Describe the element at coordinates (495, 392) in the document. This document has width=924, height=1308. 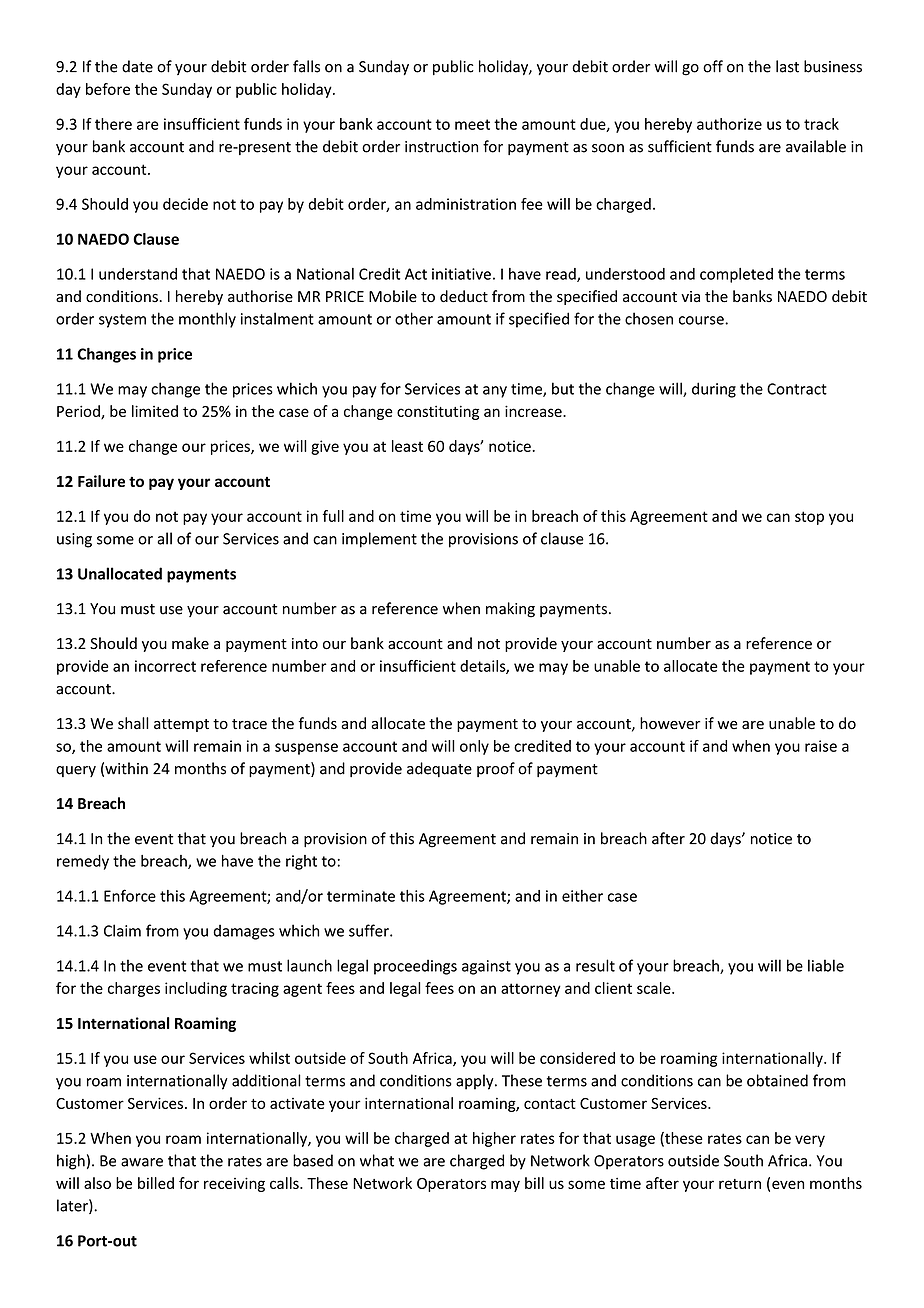
I see `any` at that location.
